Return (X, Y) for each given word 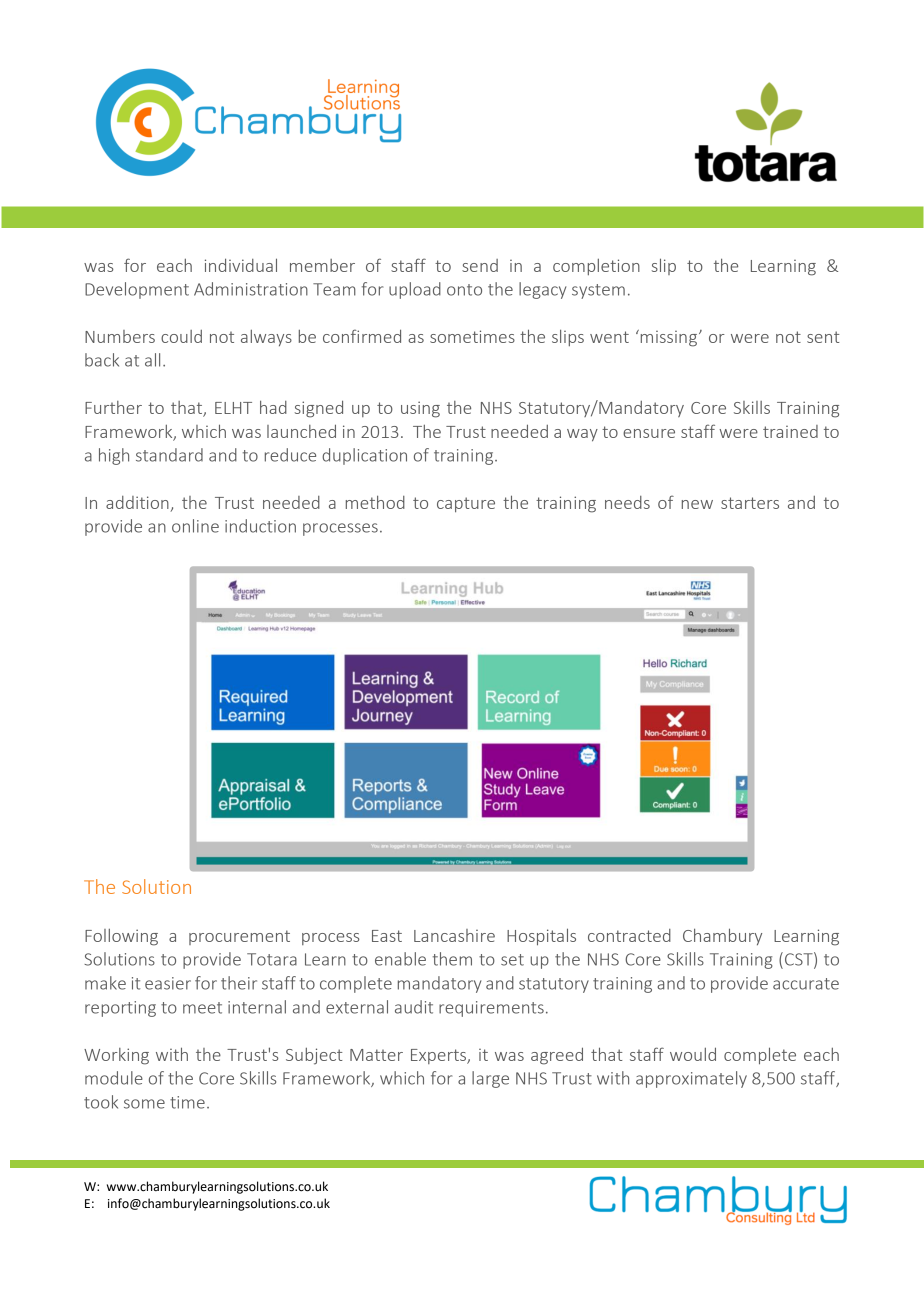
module (114, 1078)
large (490, 1079)
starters (750, 503)
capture (466, 504)
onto (464, 290)
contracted (629, 935)
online (195, 526)
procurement (239, 937)
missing (669, 338)
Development (137, 290)
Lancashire (454, 935)
